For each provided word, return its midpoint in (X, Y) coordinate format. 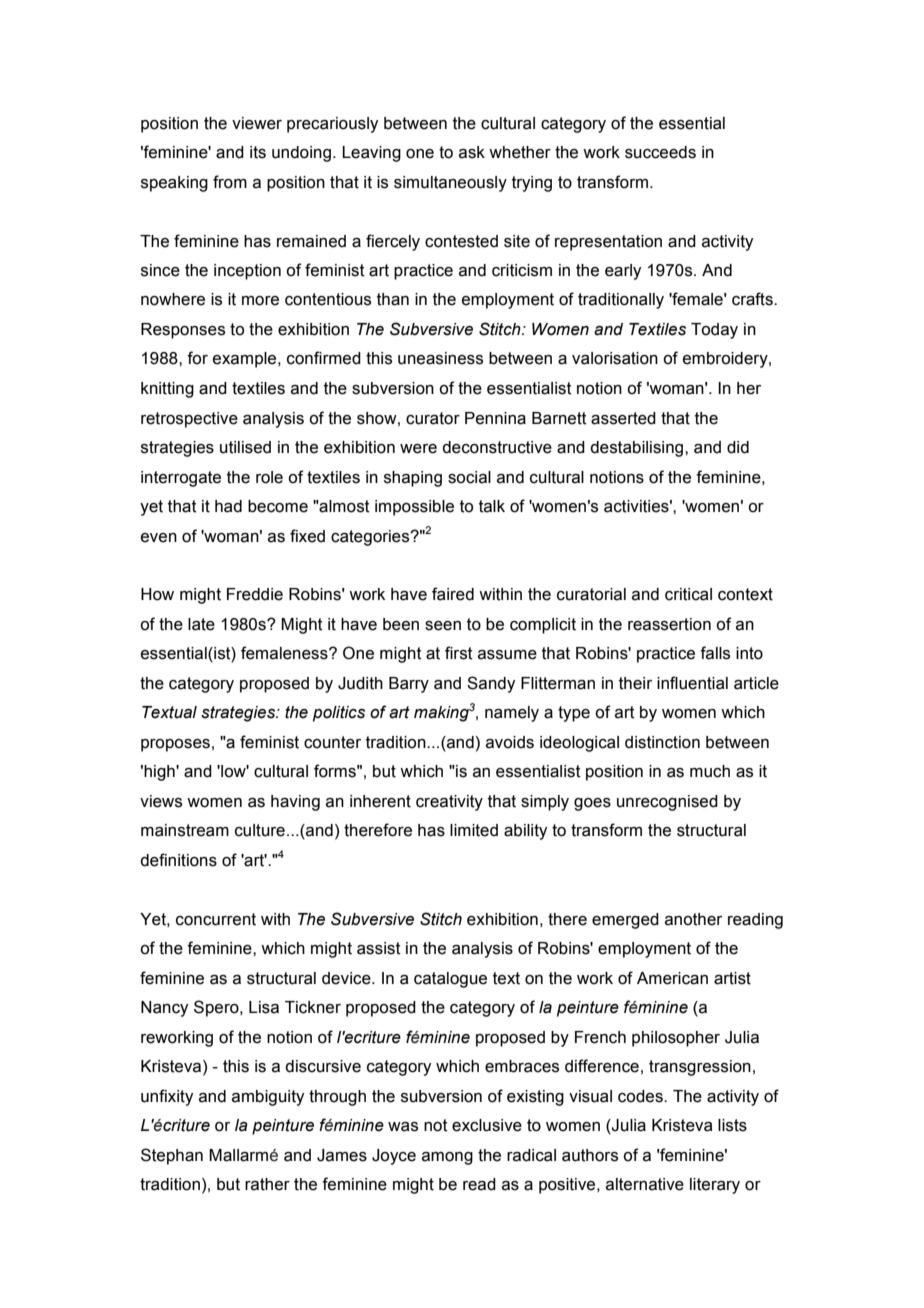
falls (715, 653)
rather (267, 1184)
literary (715, 1186)
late (201, 624)
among (447, 1158)
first (459, 653)
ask (472, 152)
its (258, 152)
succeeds (660, 152)
